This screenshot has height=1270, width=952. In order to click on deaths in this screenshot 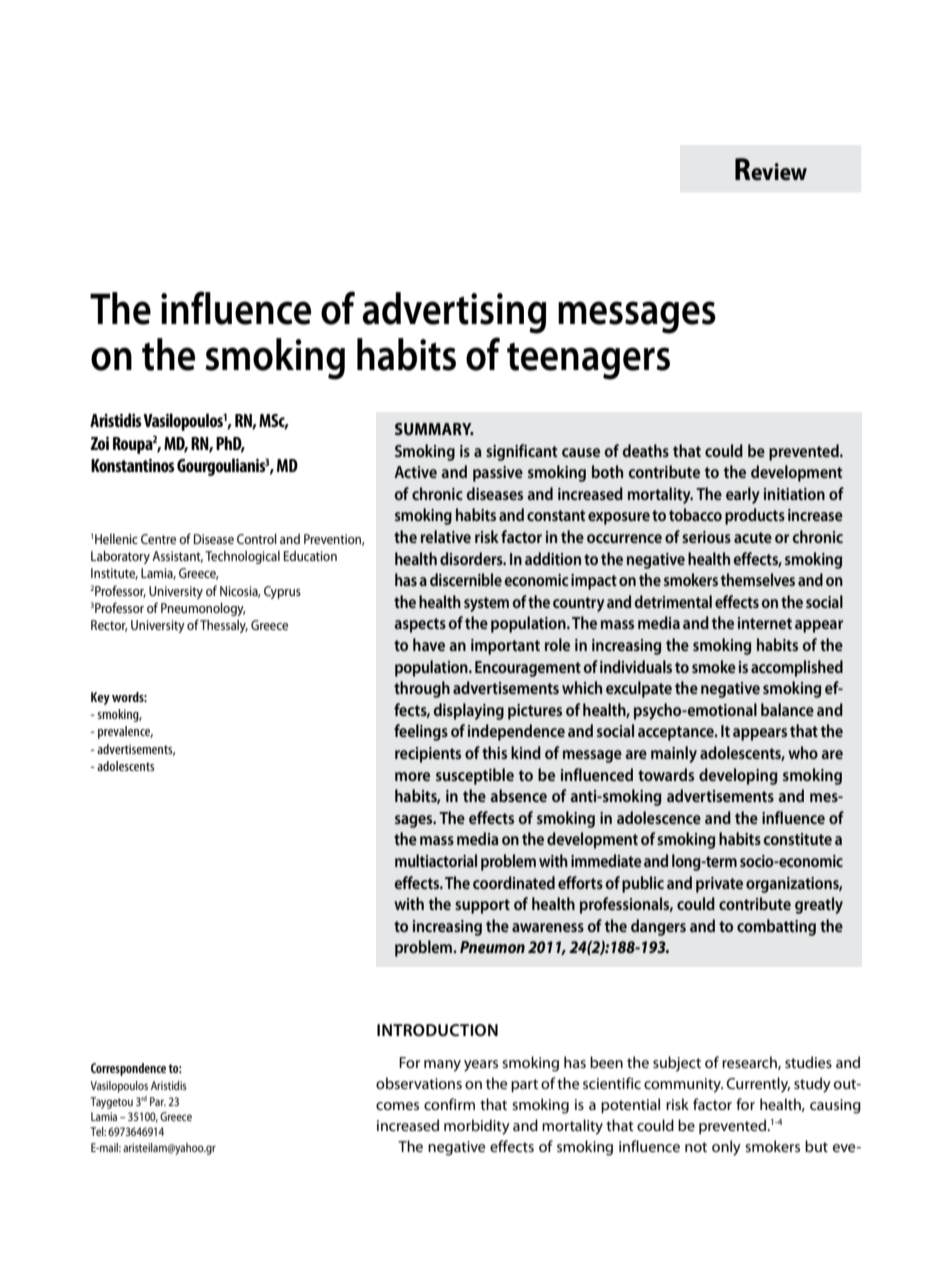, I will do `click(645, 450)`.
